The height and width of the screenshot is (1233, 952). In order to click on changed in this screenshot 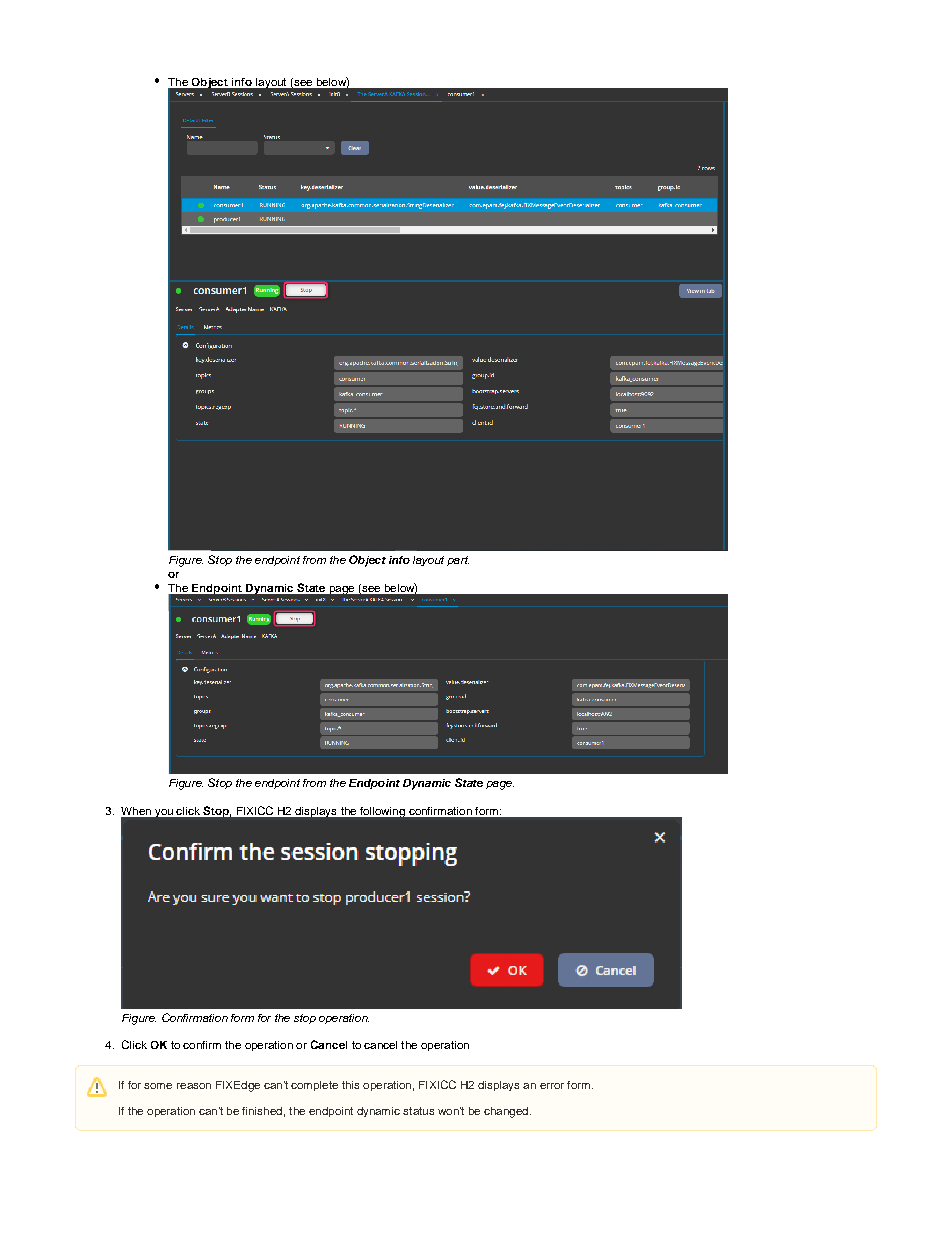, I will do `click(507, 1112)`.
